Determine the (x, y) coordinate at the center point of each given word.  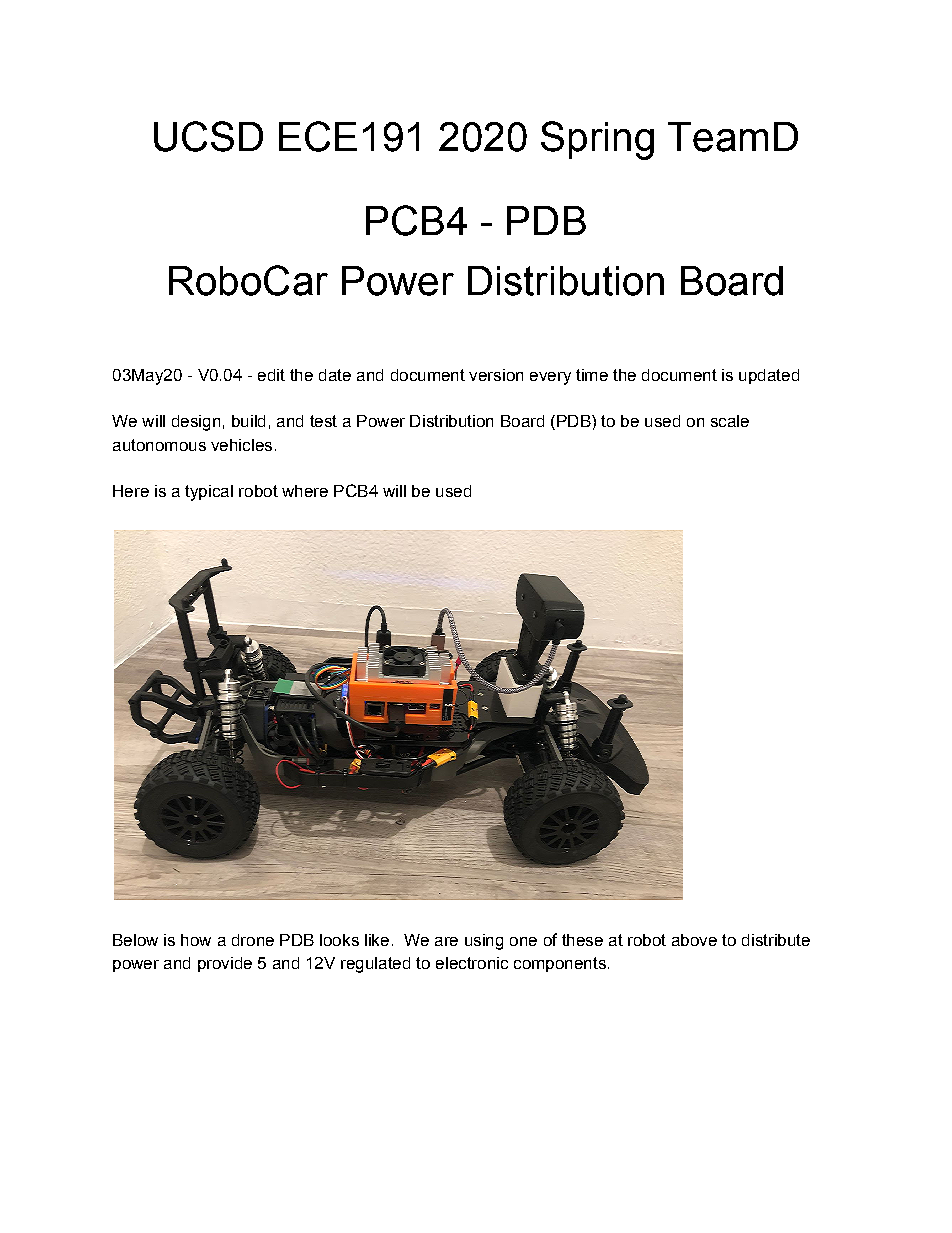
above (694, 940)
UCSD (208, 136)
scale (730, 421)
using (484, 942)
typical (209, 493)
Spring (597, 140)
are (446, 941)
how (196, 940)
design (196, 423)
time (592, 375)
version (496, 375)
